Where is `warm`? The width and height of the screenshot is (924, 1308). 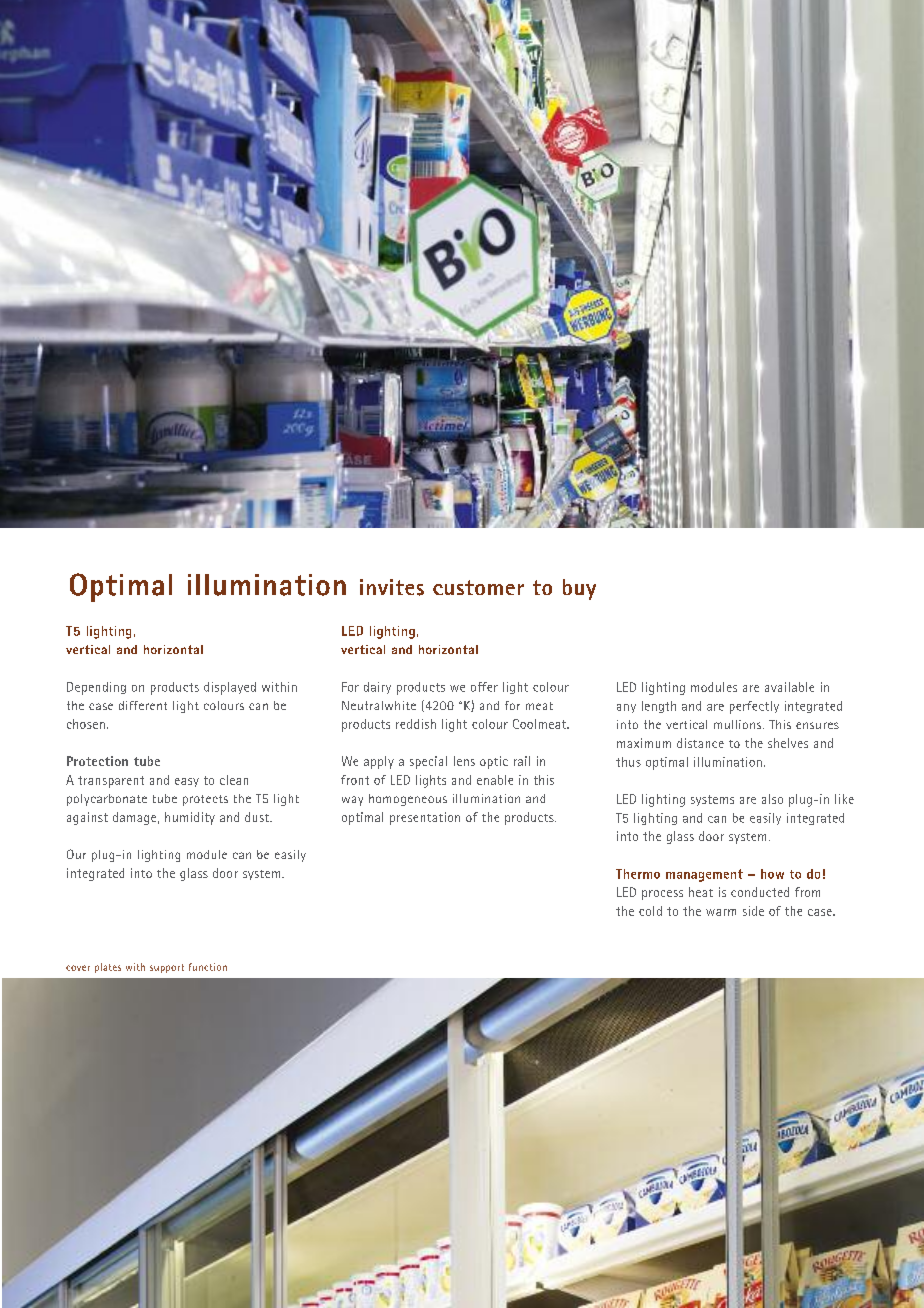 warm is located at coordinates (721, 912).
